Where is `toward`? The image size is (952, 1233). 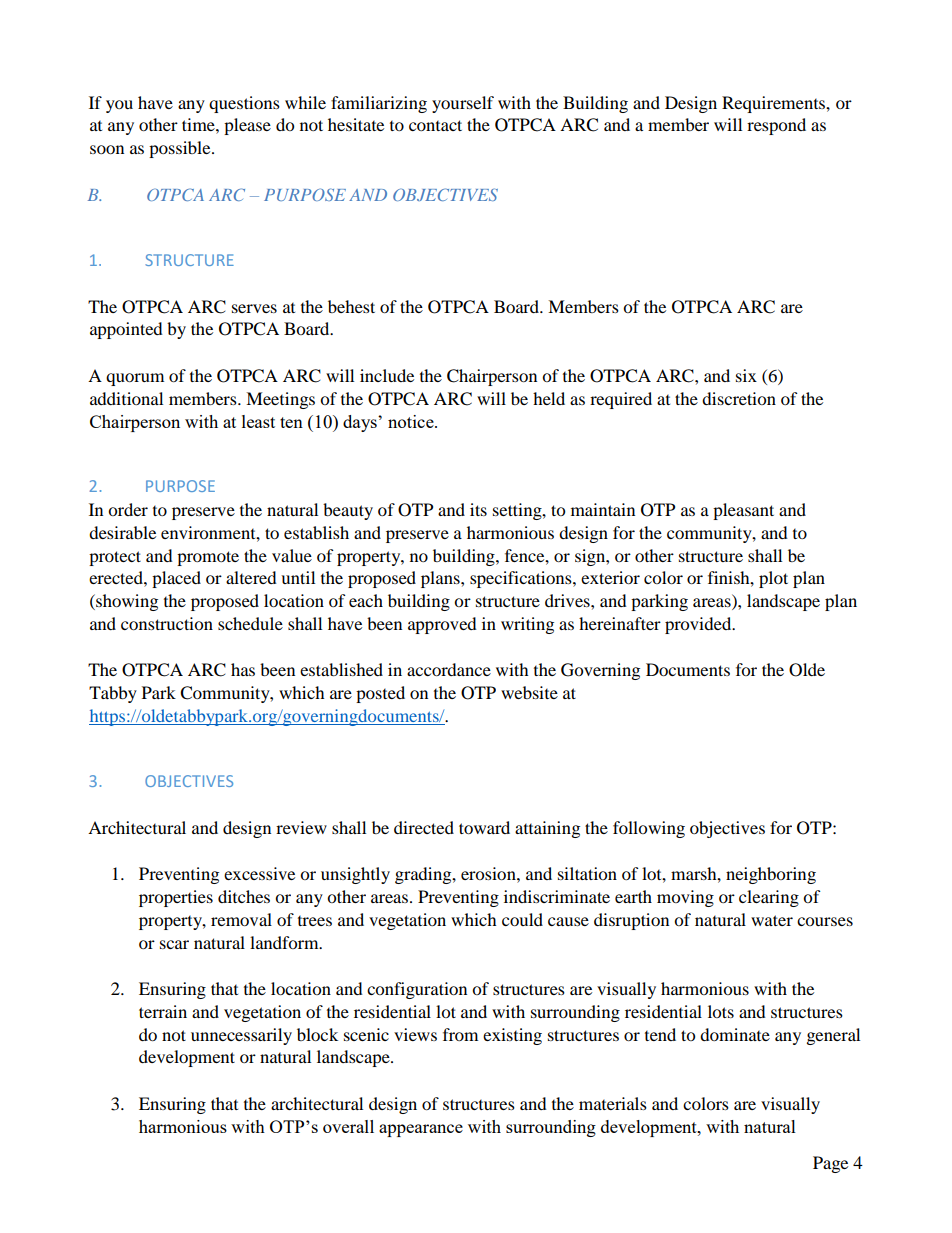
toward is located at coordinates (484, 827).
